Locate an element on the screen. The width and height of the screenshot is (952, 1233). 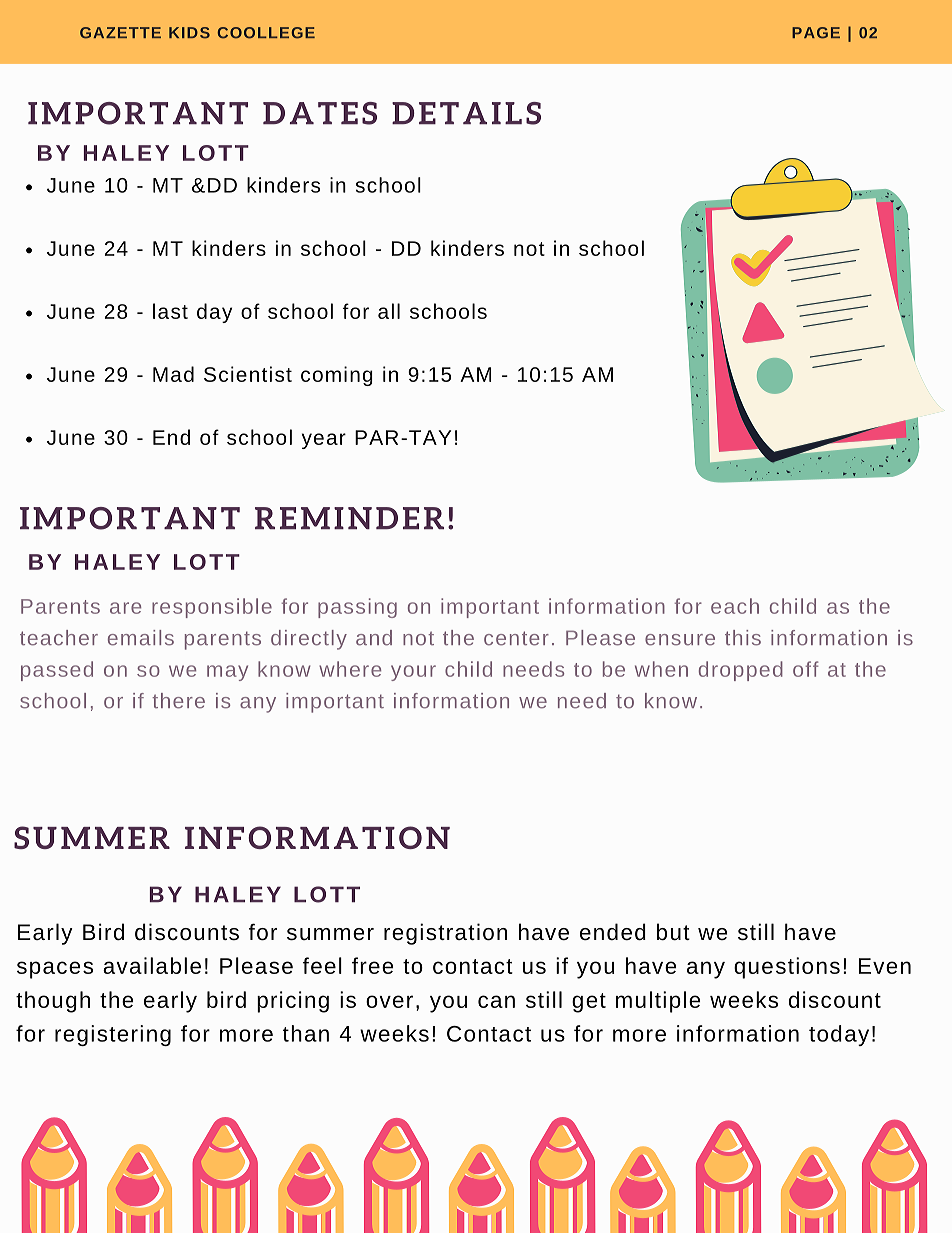
responsible is located at coordinates (212, 608).
